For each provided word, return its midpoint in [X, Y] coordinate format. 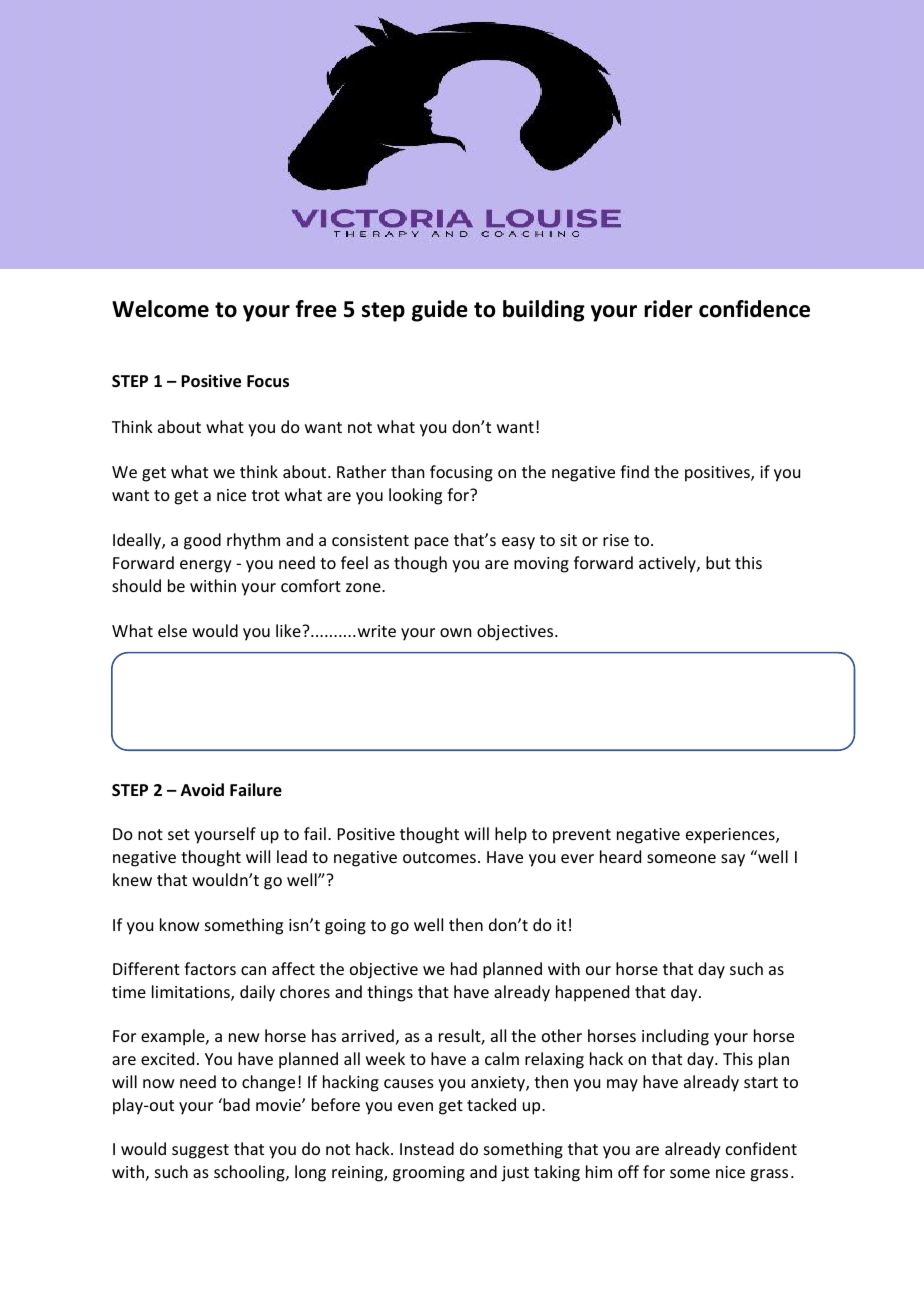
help [511, 835]
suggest [200, 1151]
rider [668, 309]
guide [440, 311]
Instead [427, 1148]
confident [761, 1148]
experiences [731, 836]
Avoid [202, 790]
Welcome [160, 309]
